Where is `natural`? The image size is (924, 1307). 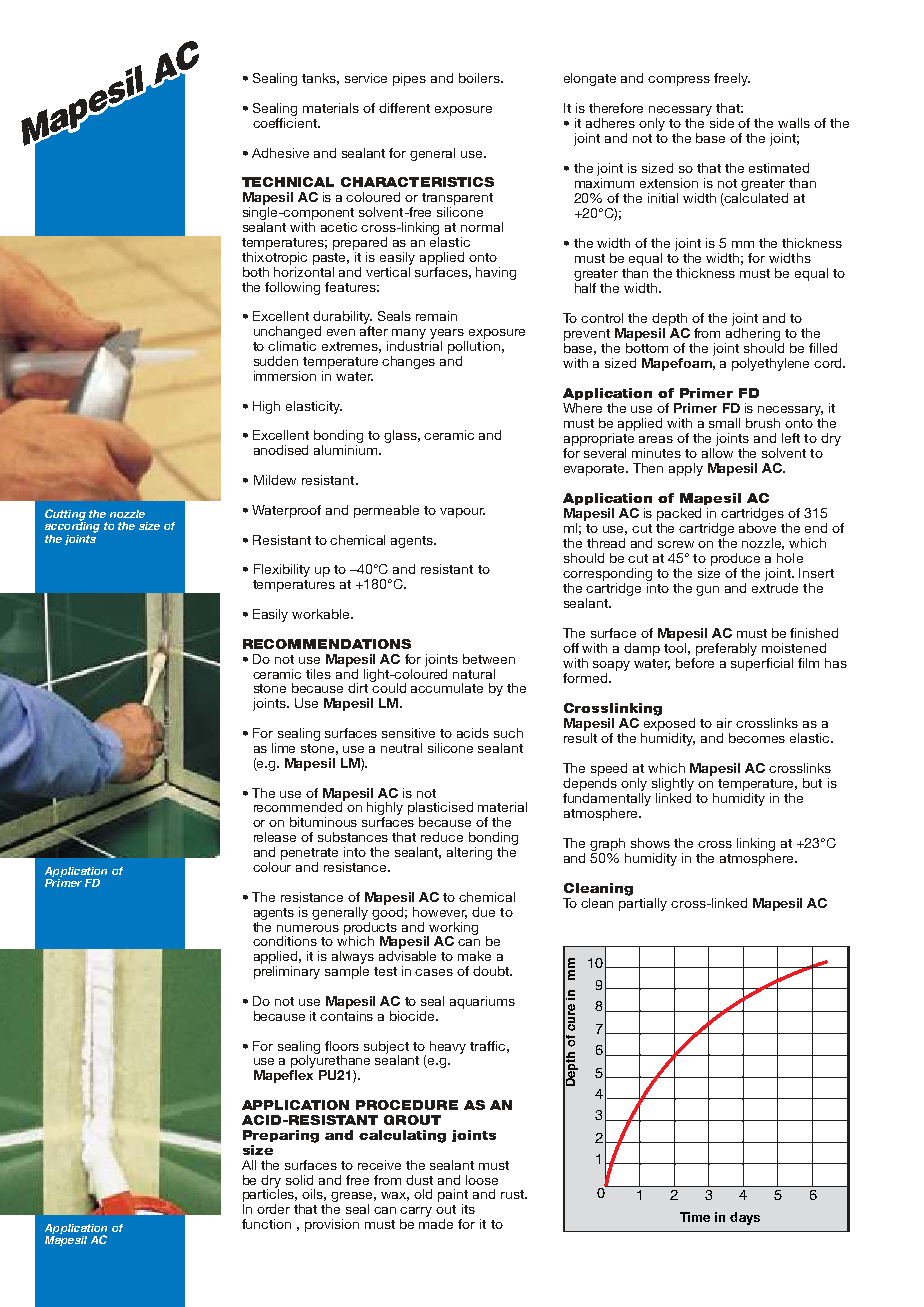
natural is located at coordinates (474, 674).
